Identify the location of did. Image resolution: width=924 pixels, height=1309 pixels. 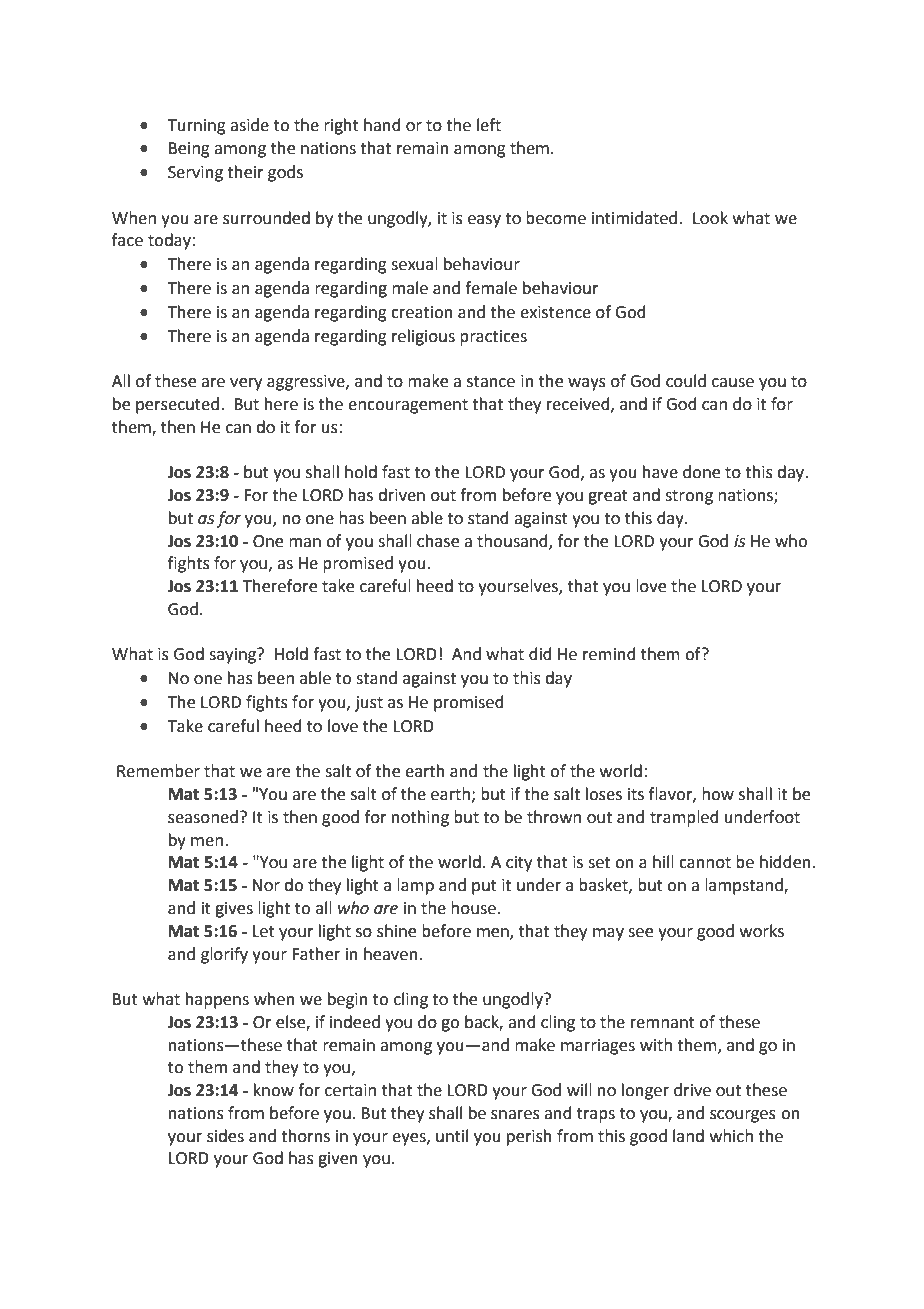
(540, 654).
